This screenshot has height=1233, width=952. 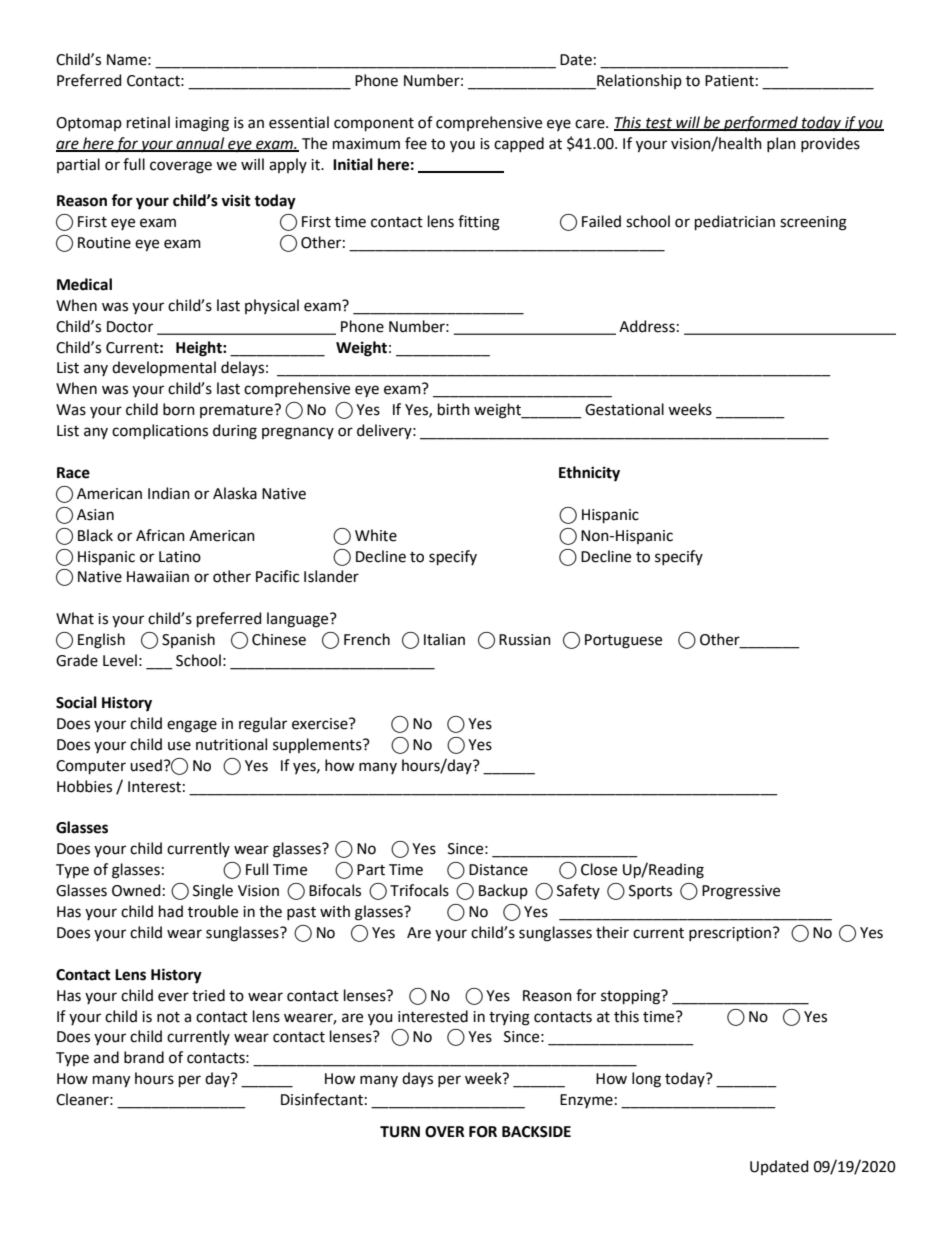 I want to click on used, so click(x=146, y=765).
